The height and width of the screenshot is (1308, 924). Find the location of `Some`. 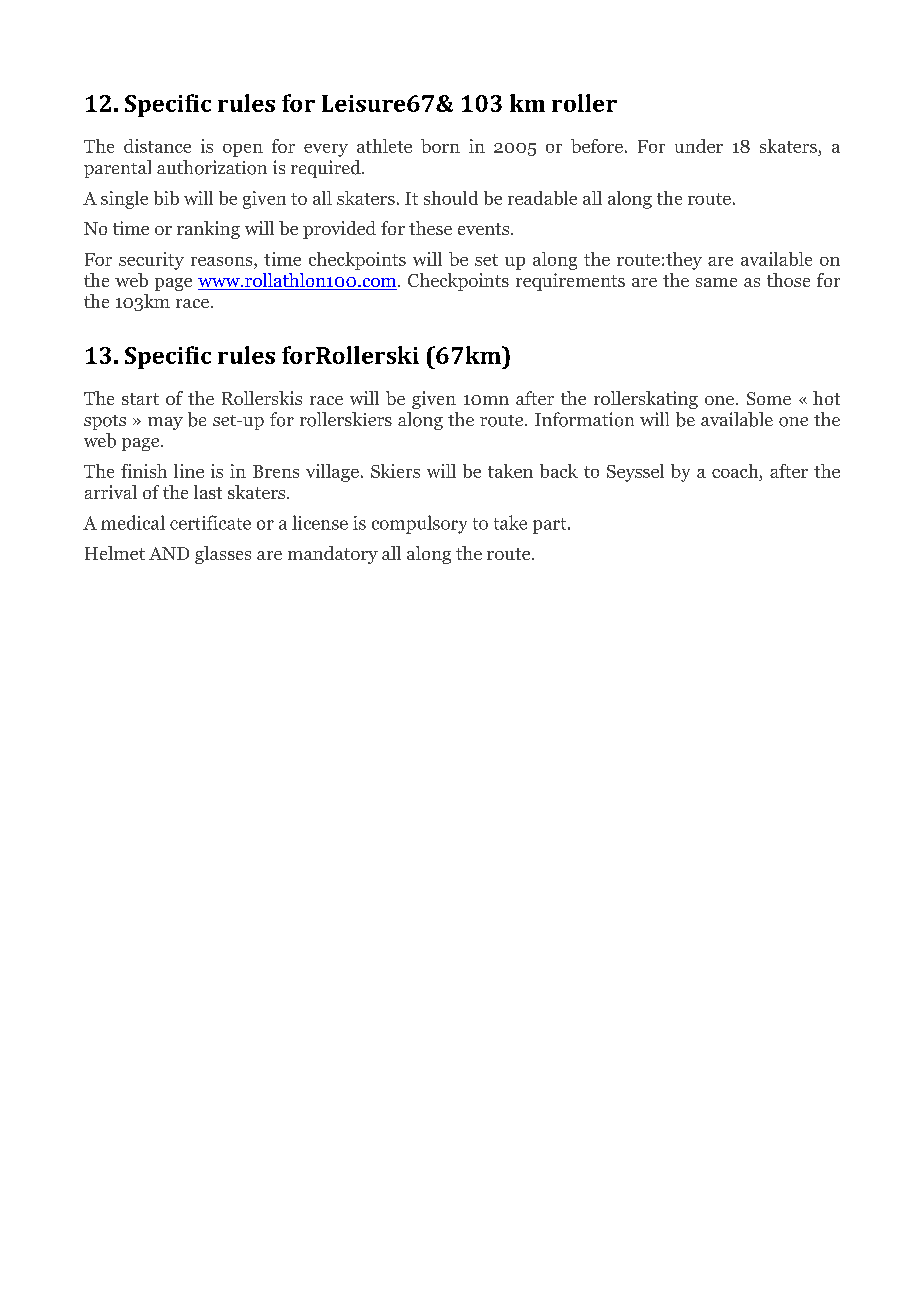

Some is located at coordinates (769, 398).
